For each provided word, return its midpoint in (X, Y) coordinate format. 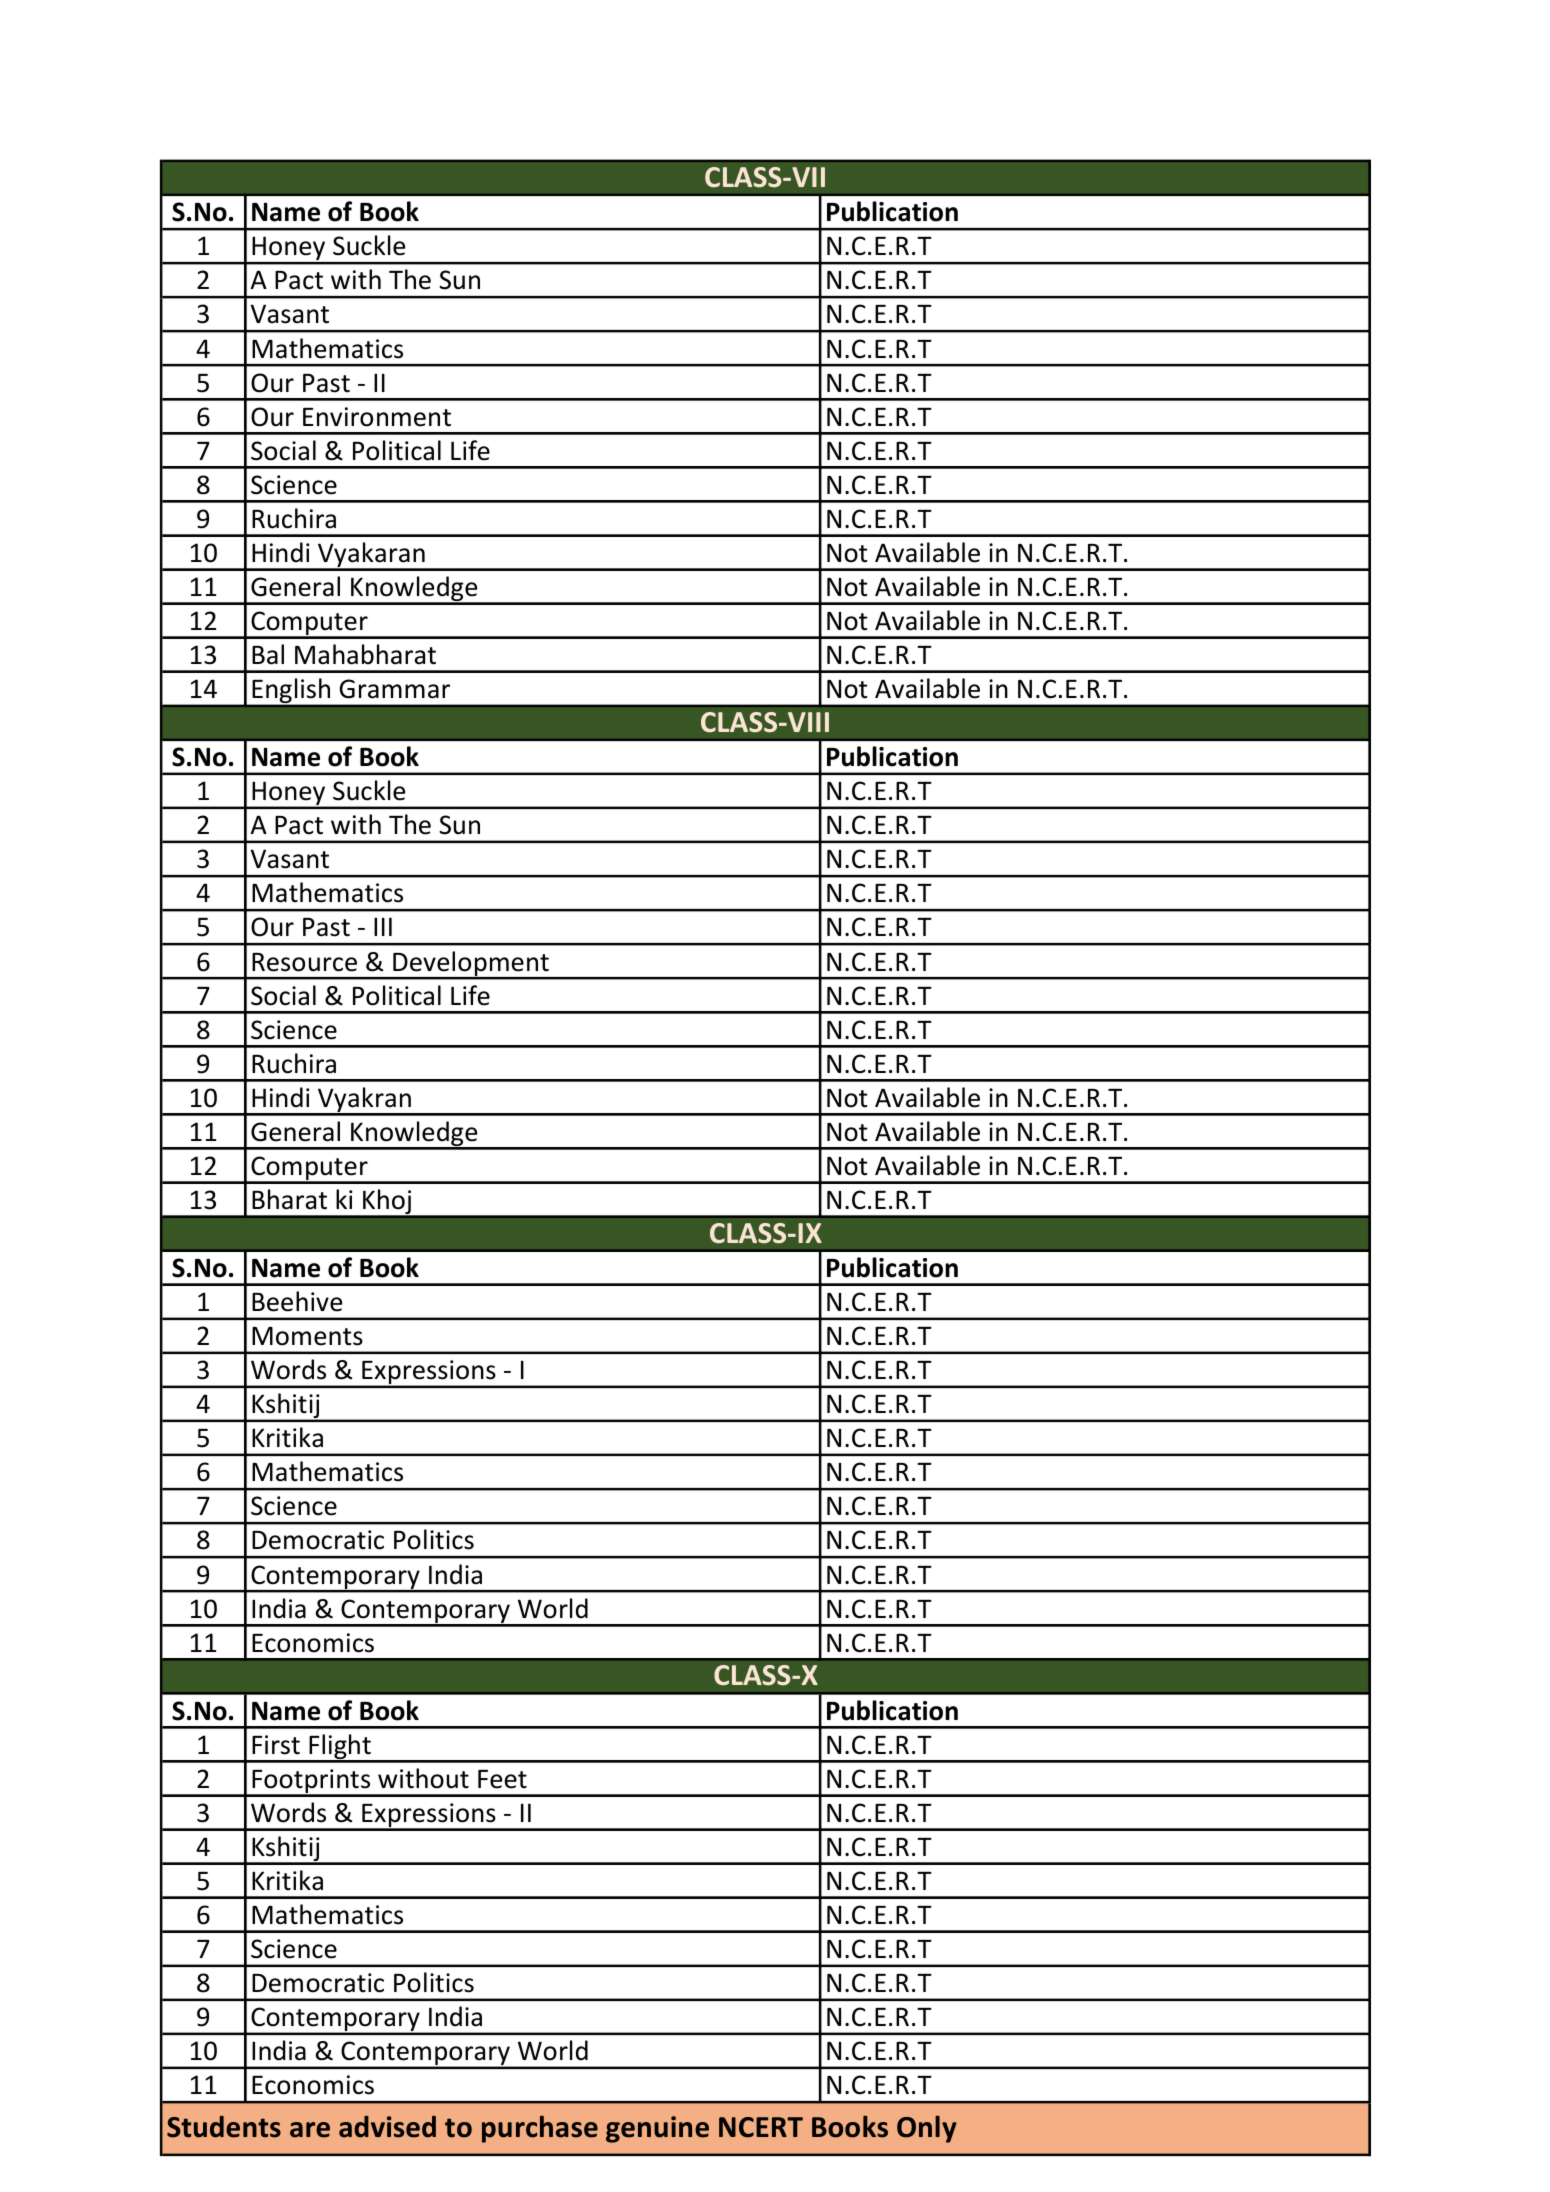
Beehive (297, 1301)
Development (471, 965)
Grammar (394, 689)
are (310, 2130)
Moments (307, 1336)
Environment (377, 417)
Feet (502, 1779)
